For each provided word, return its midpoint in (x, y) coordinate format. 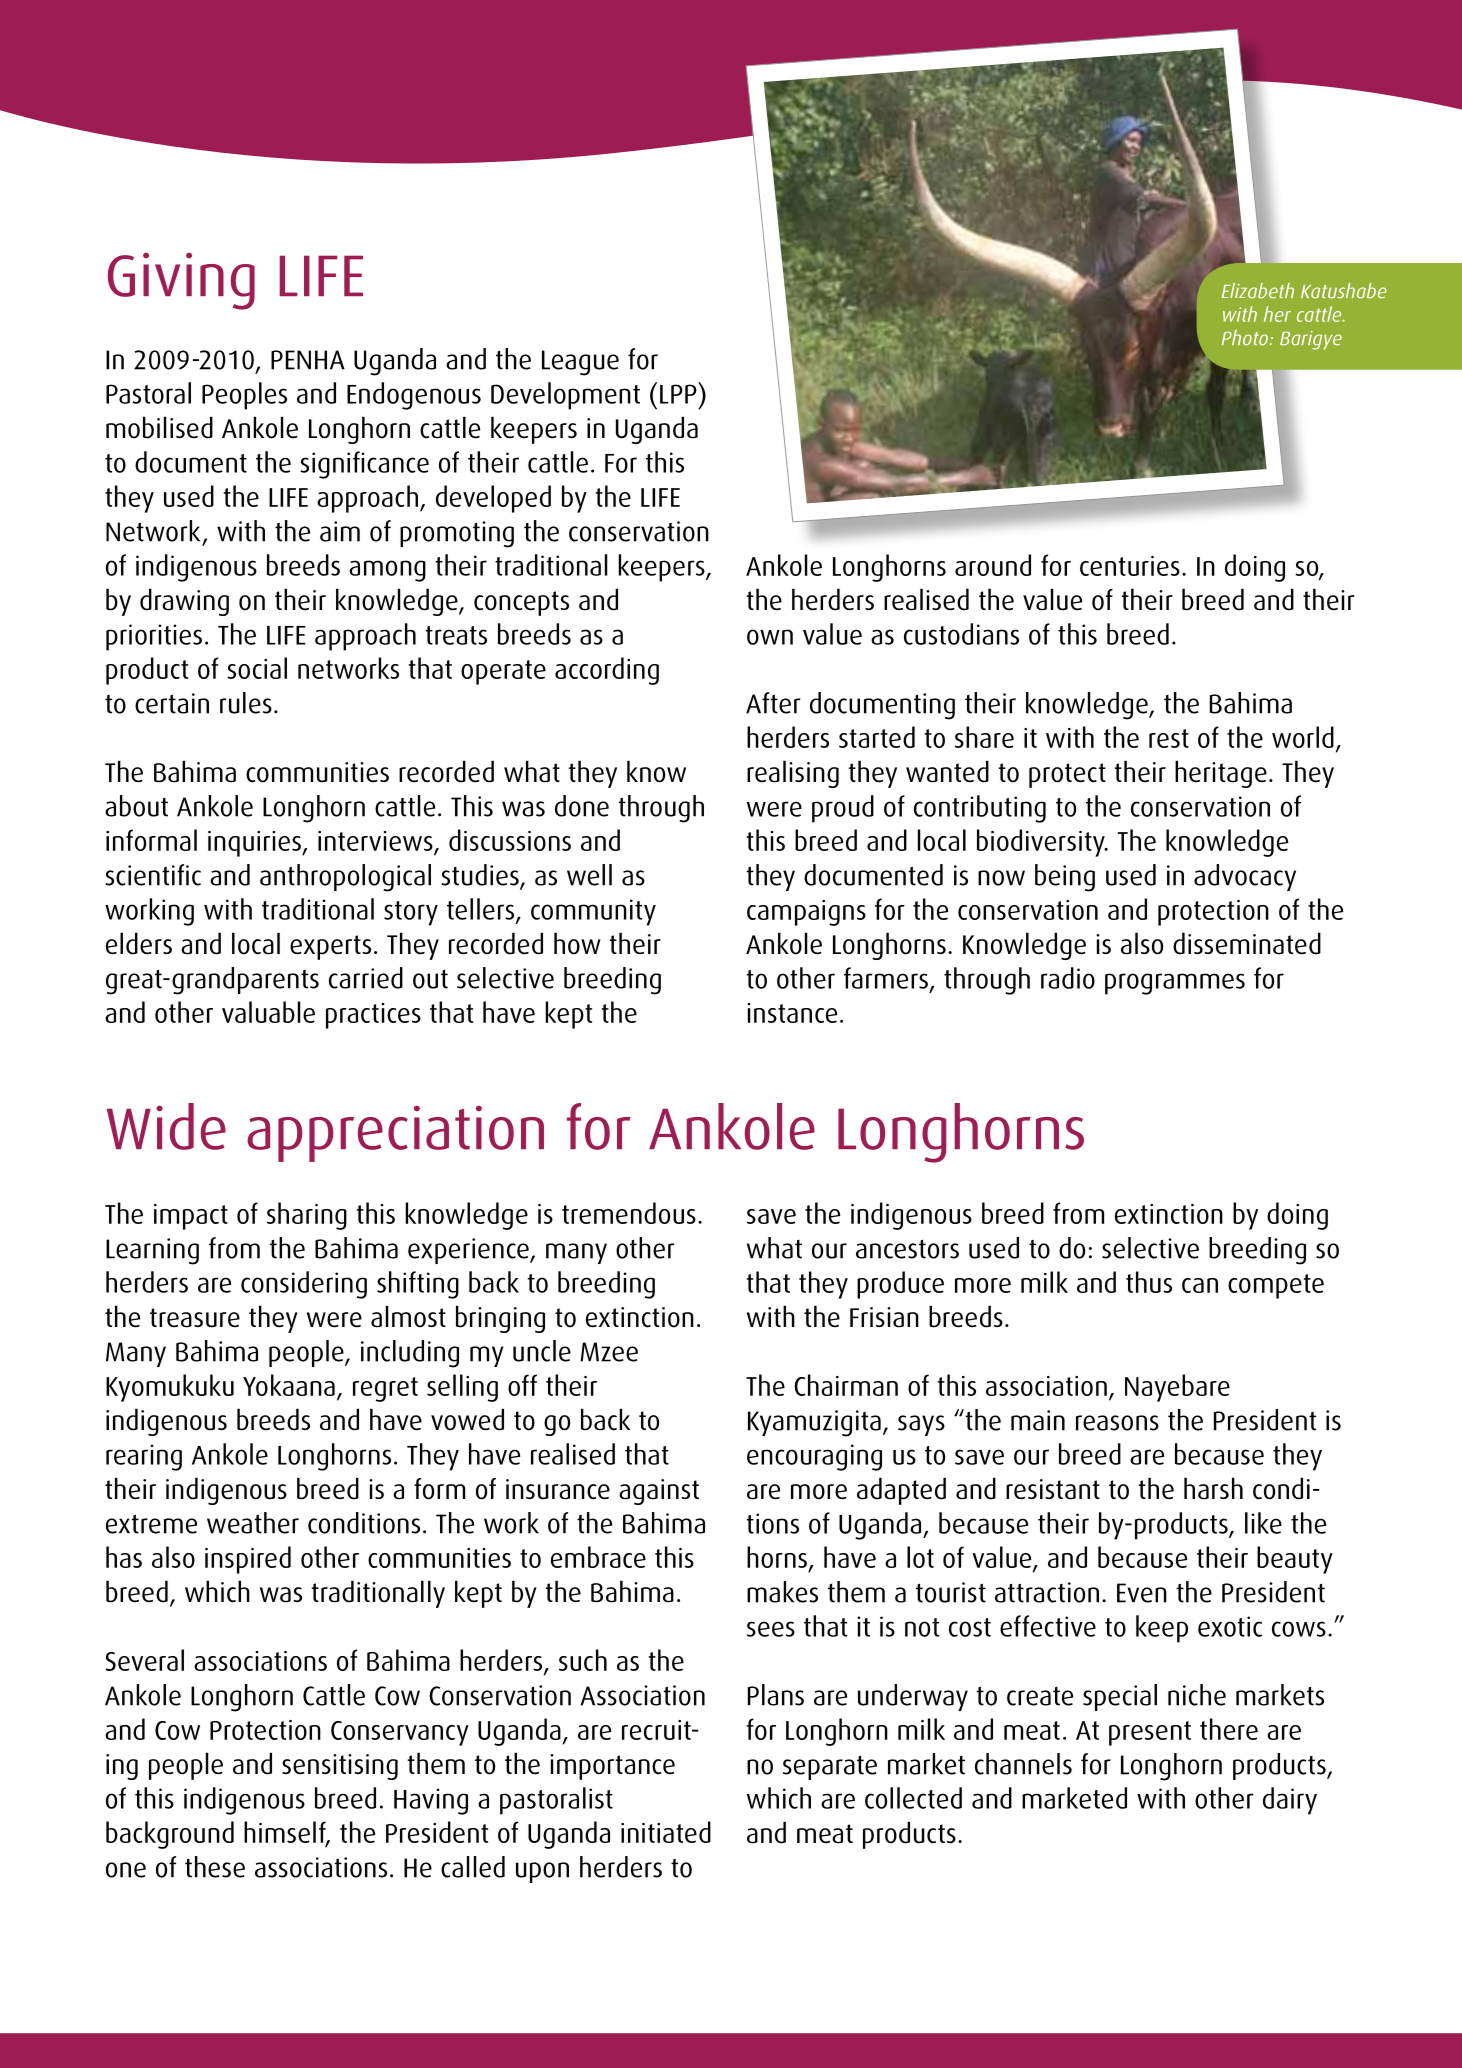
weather (253, 1523)
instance (792, 1013)
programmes (1175, 984)
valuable (268, 1012)
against (659, 1492)
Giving (181, 281)
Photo (1245, 338)
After (773, 703)
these (215, 1867)
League (580, 363)
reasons (1117, 1423)
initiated (666, 1832)
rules (246, 703)
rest (1169, 738)
